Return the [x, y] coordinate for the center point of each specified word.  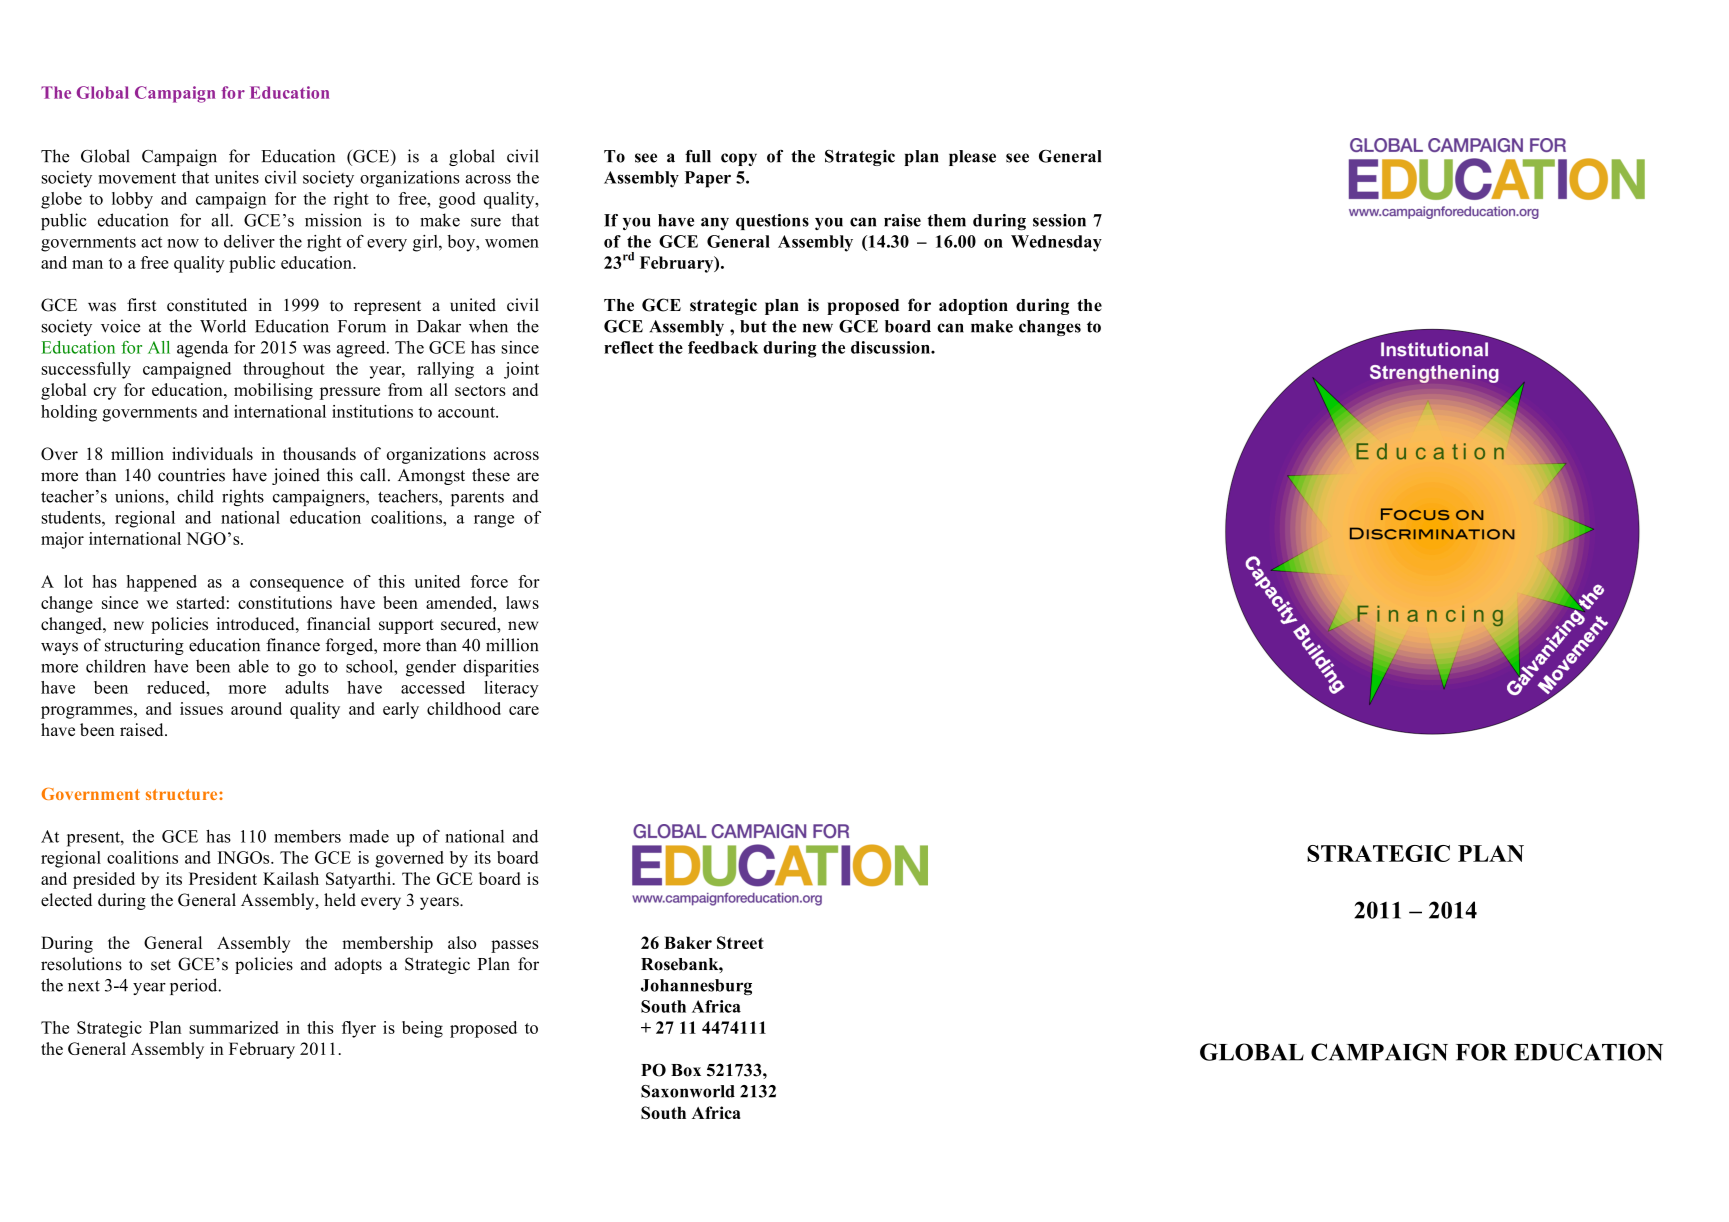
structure [183, 794]
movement [137, 178]
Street [740, 942]
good [457, 200]
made [369, 836]
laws [522, 602]
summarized [234, 1027]
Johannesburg [696, 987]
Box [686, 1070]
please [972, 158]
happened [162, 583]
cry [105, 393]
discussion [891, 347]
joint [521, 370]
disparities [501, 668]
